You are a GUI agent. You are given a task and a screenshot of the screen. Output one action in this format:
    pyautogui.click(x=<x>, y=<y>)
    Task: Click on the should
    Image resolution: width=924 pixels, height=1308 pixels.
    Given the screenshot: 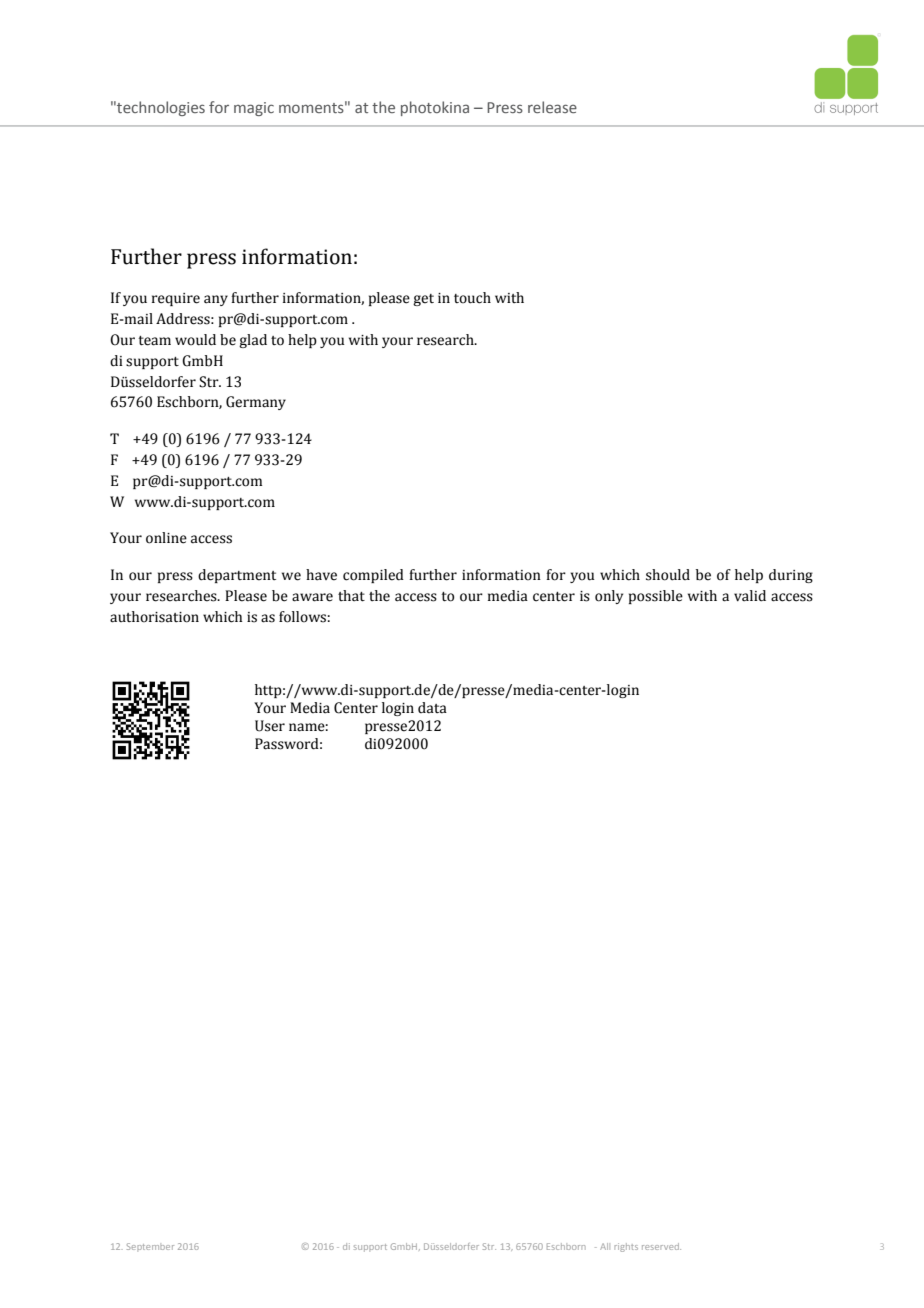 What is the action you would take?
    pyautogui.click(x=668, y=575)
